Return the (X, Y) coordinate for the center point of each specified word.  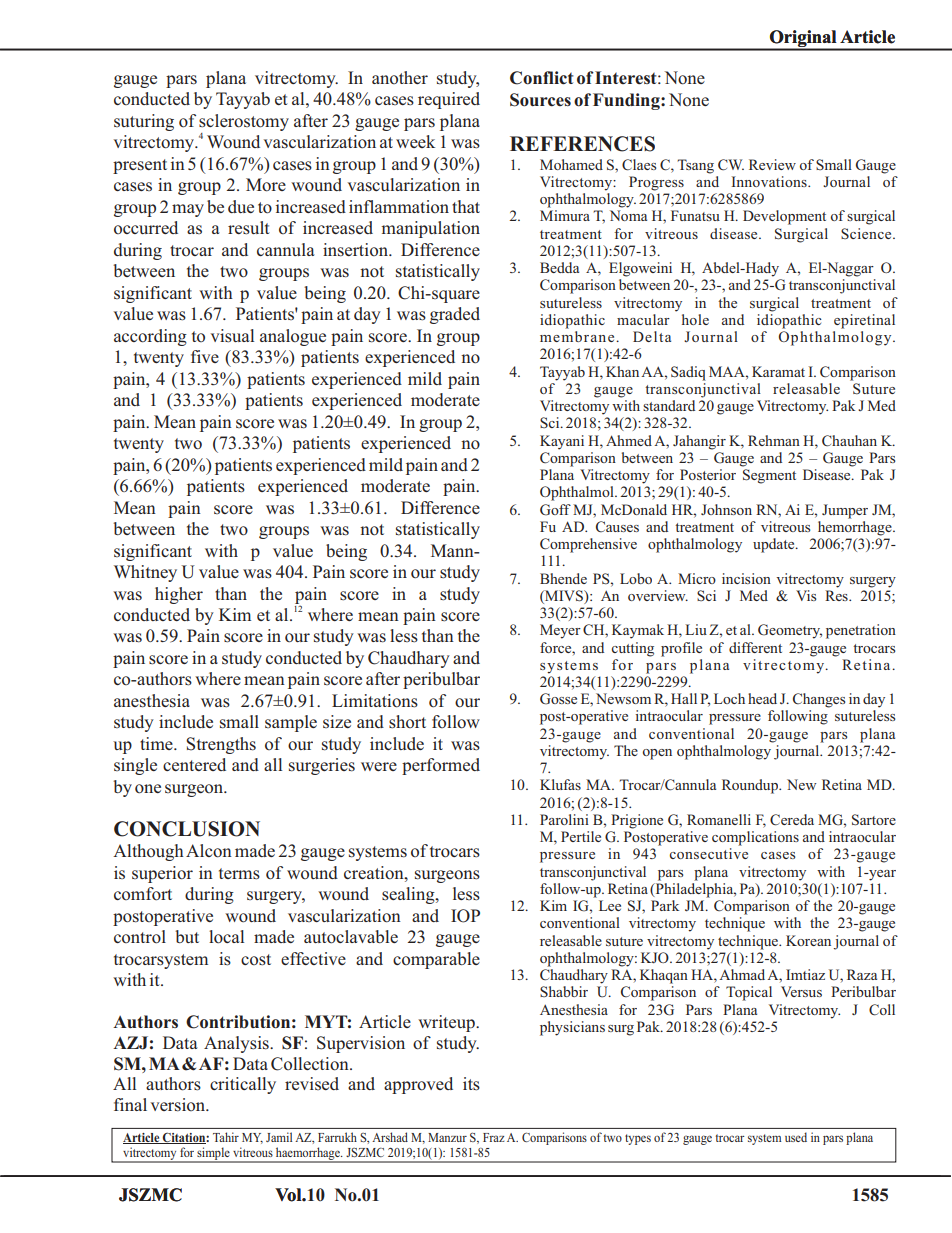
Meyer (560, 631)
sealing (409, 895)
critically (243, 1085)
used (796, 1137)
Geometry (790, 631)
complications (755, 838)
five (205, 356)
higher (179, 595)
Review (772, 164)
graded (455, 315)
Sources (540, 100)
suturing (144, 122)
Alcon (209, 851)
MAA (728, 371)
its (471, 1084)
